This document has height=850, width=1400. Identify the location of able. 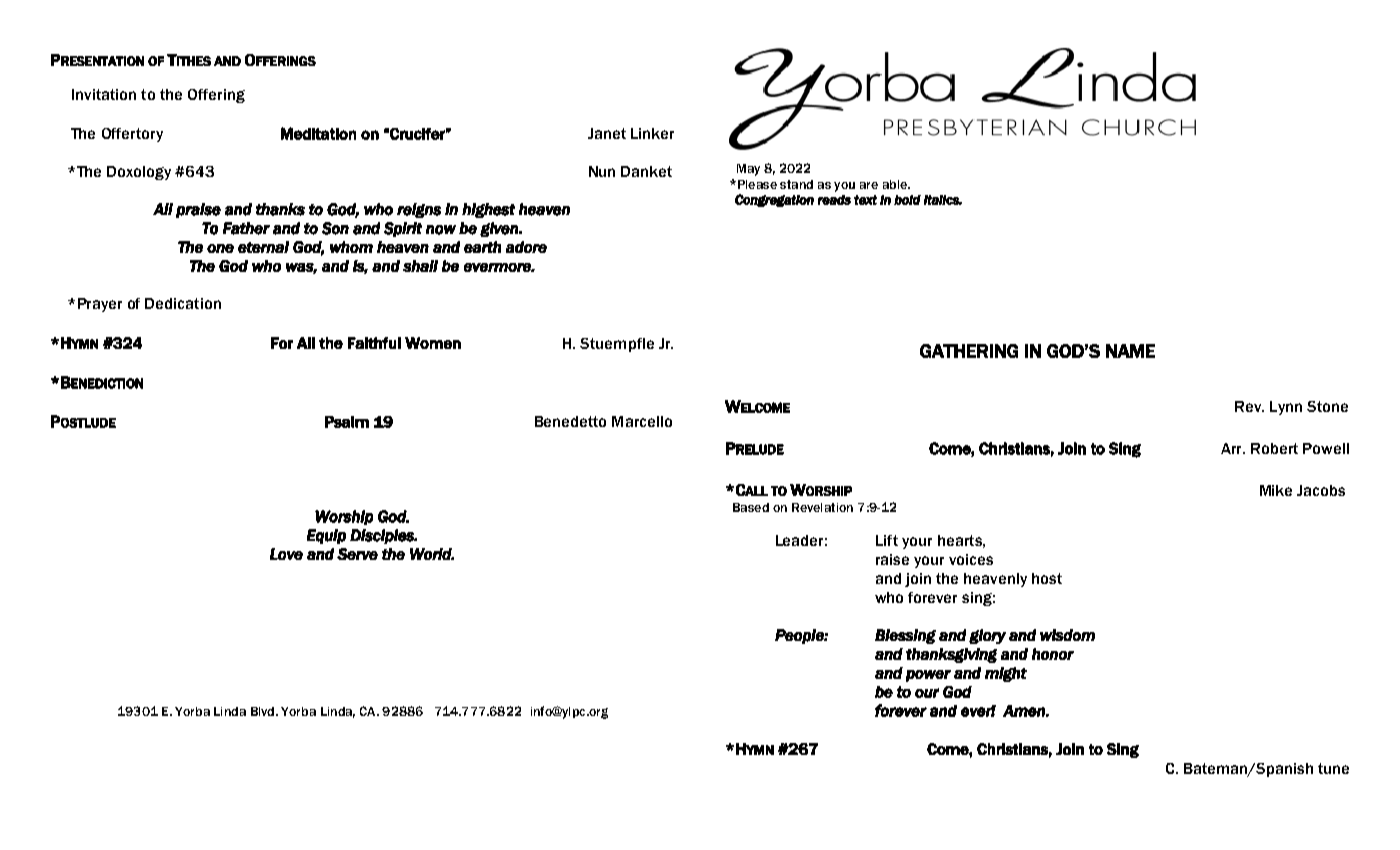
(896, 184).
